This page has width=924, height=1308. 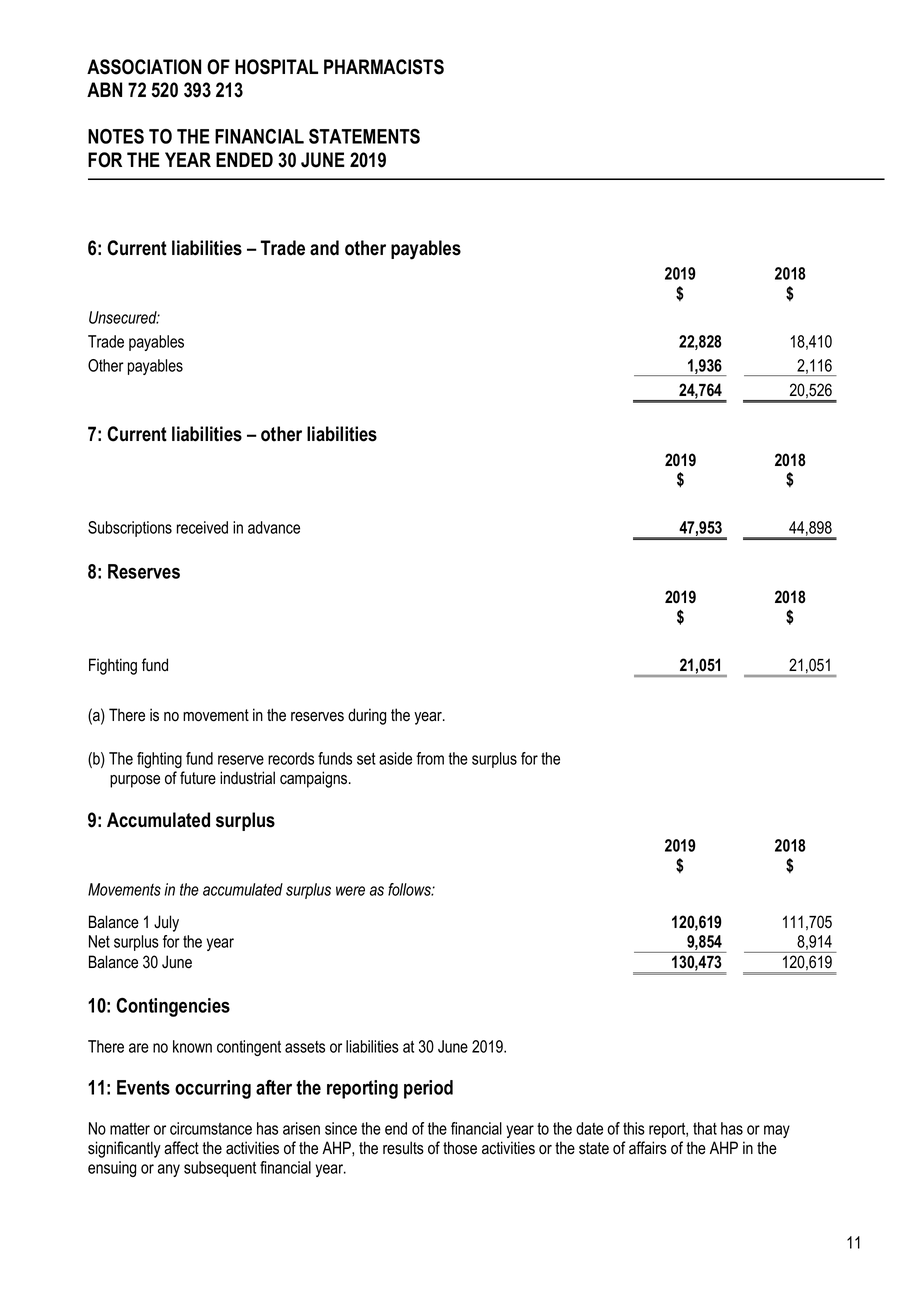 What do you see at coordinates (274, 527) in the page?
I see `advance` at bounding box center [274, 527].
